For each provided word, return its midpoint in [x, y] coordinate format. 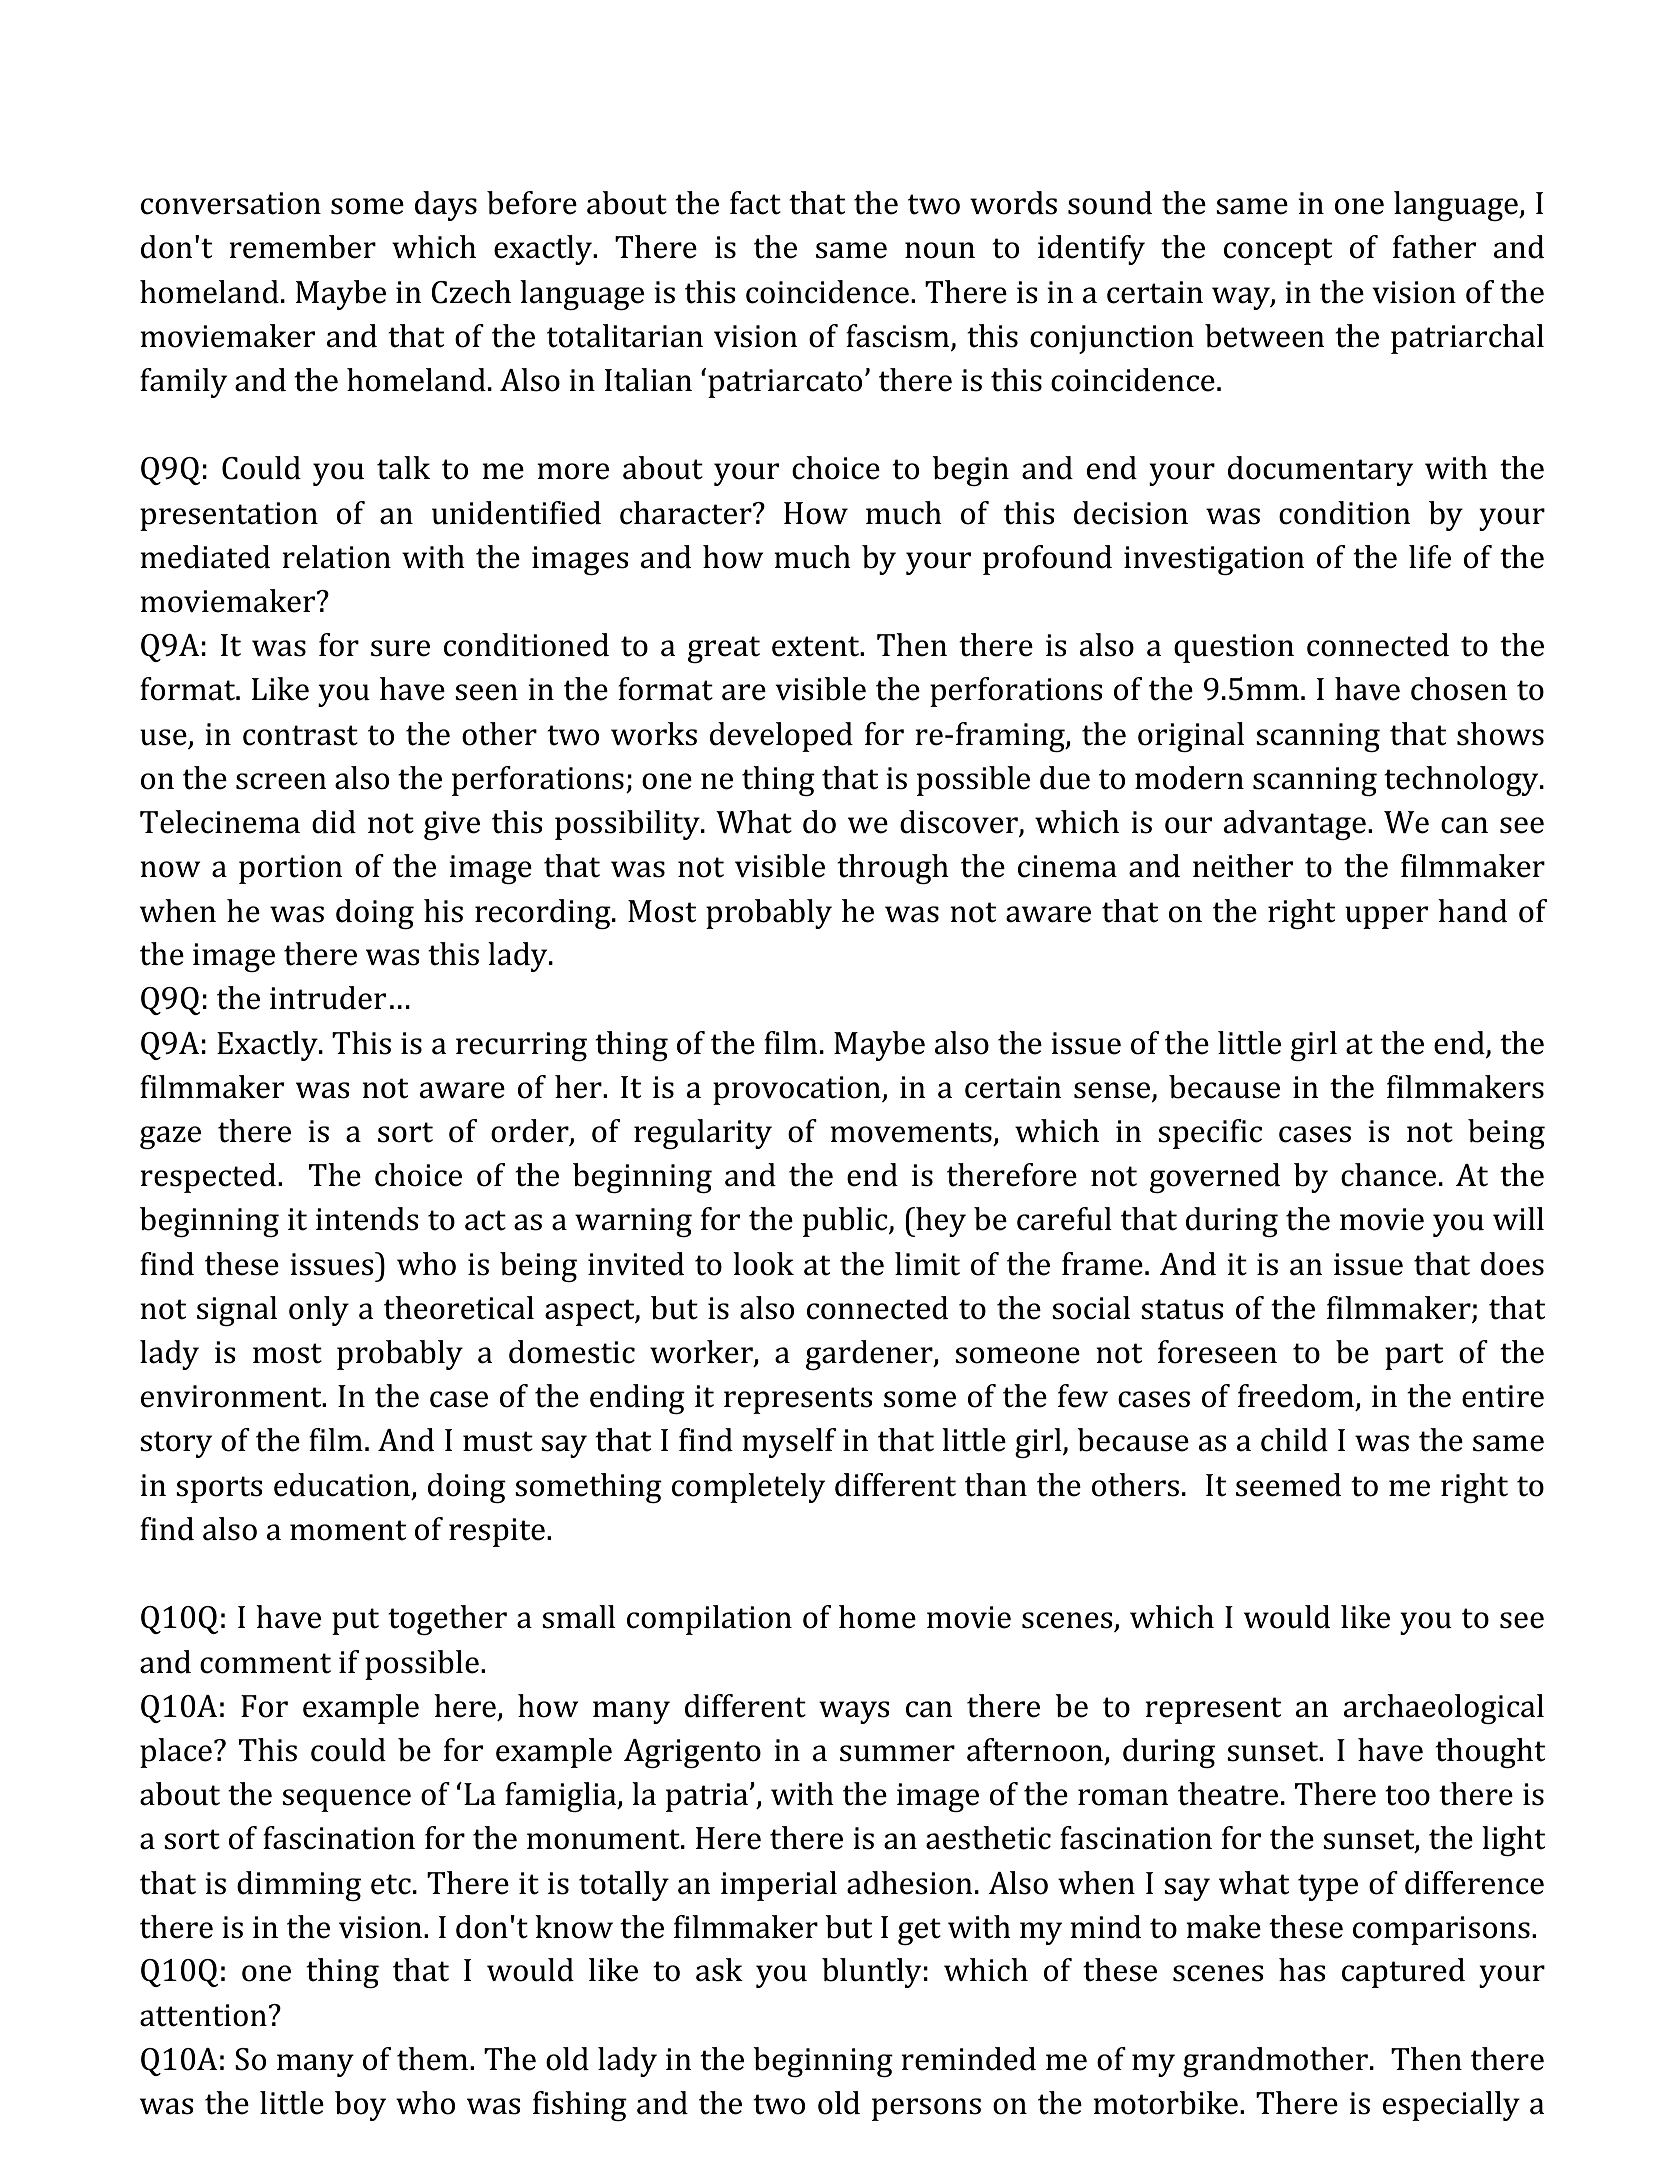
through [893, 869]
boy [360, 2106]
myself [789, 1443]
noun [940, 250]
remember [302, 247]
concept [1278, 251]
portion [291, 869]
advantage [1295, 825]
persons [926, 2109]
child [1294, 1440]
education [343, 1485]
